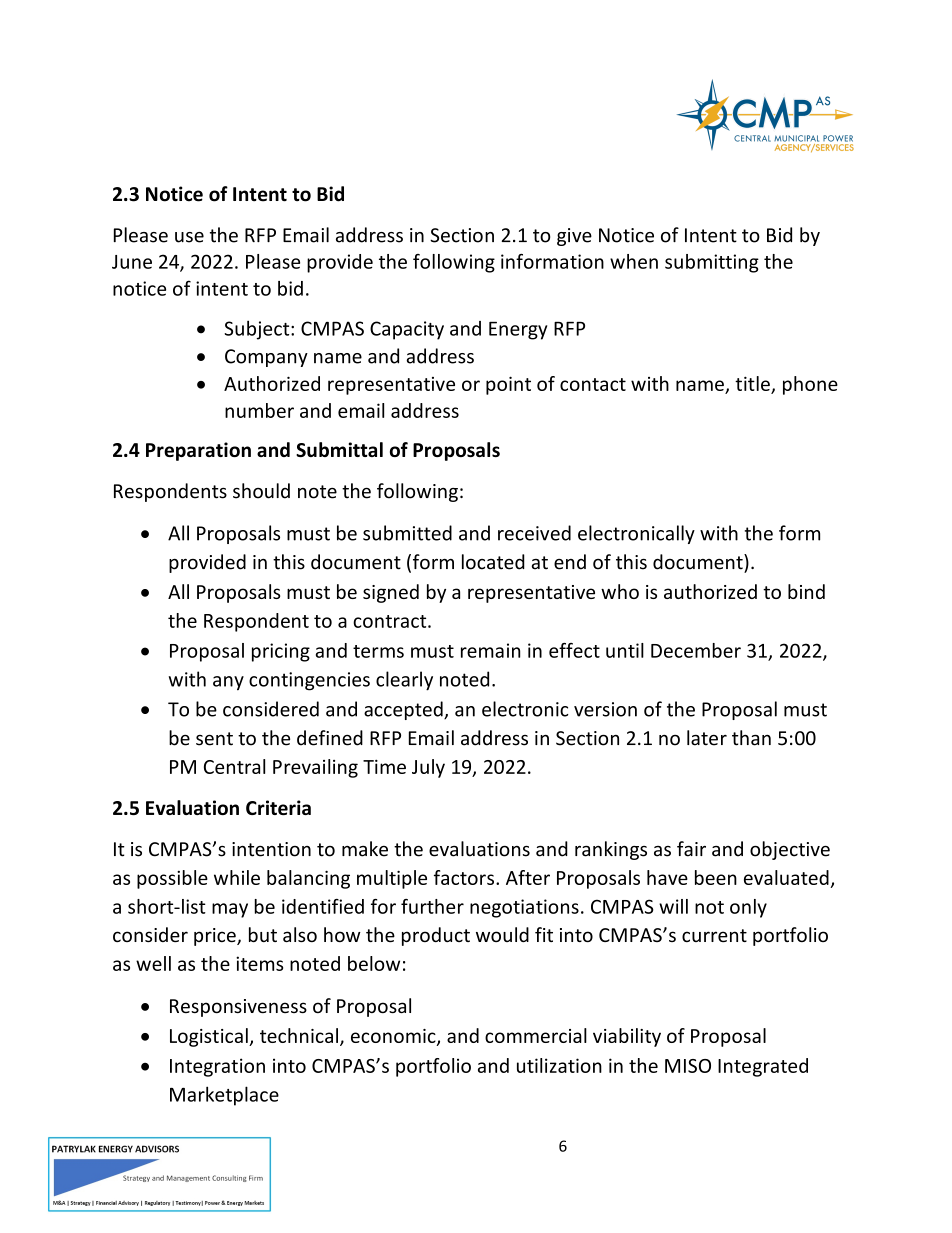  I want to click on Central, so click(234, 766).
